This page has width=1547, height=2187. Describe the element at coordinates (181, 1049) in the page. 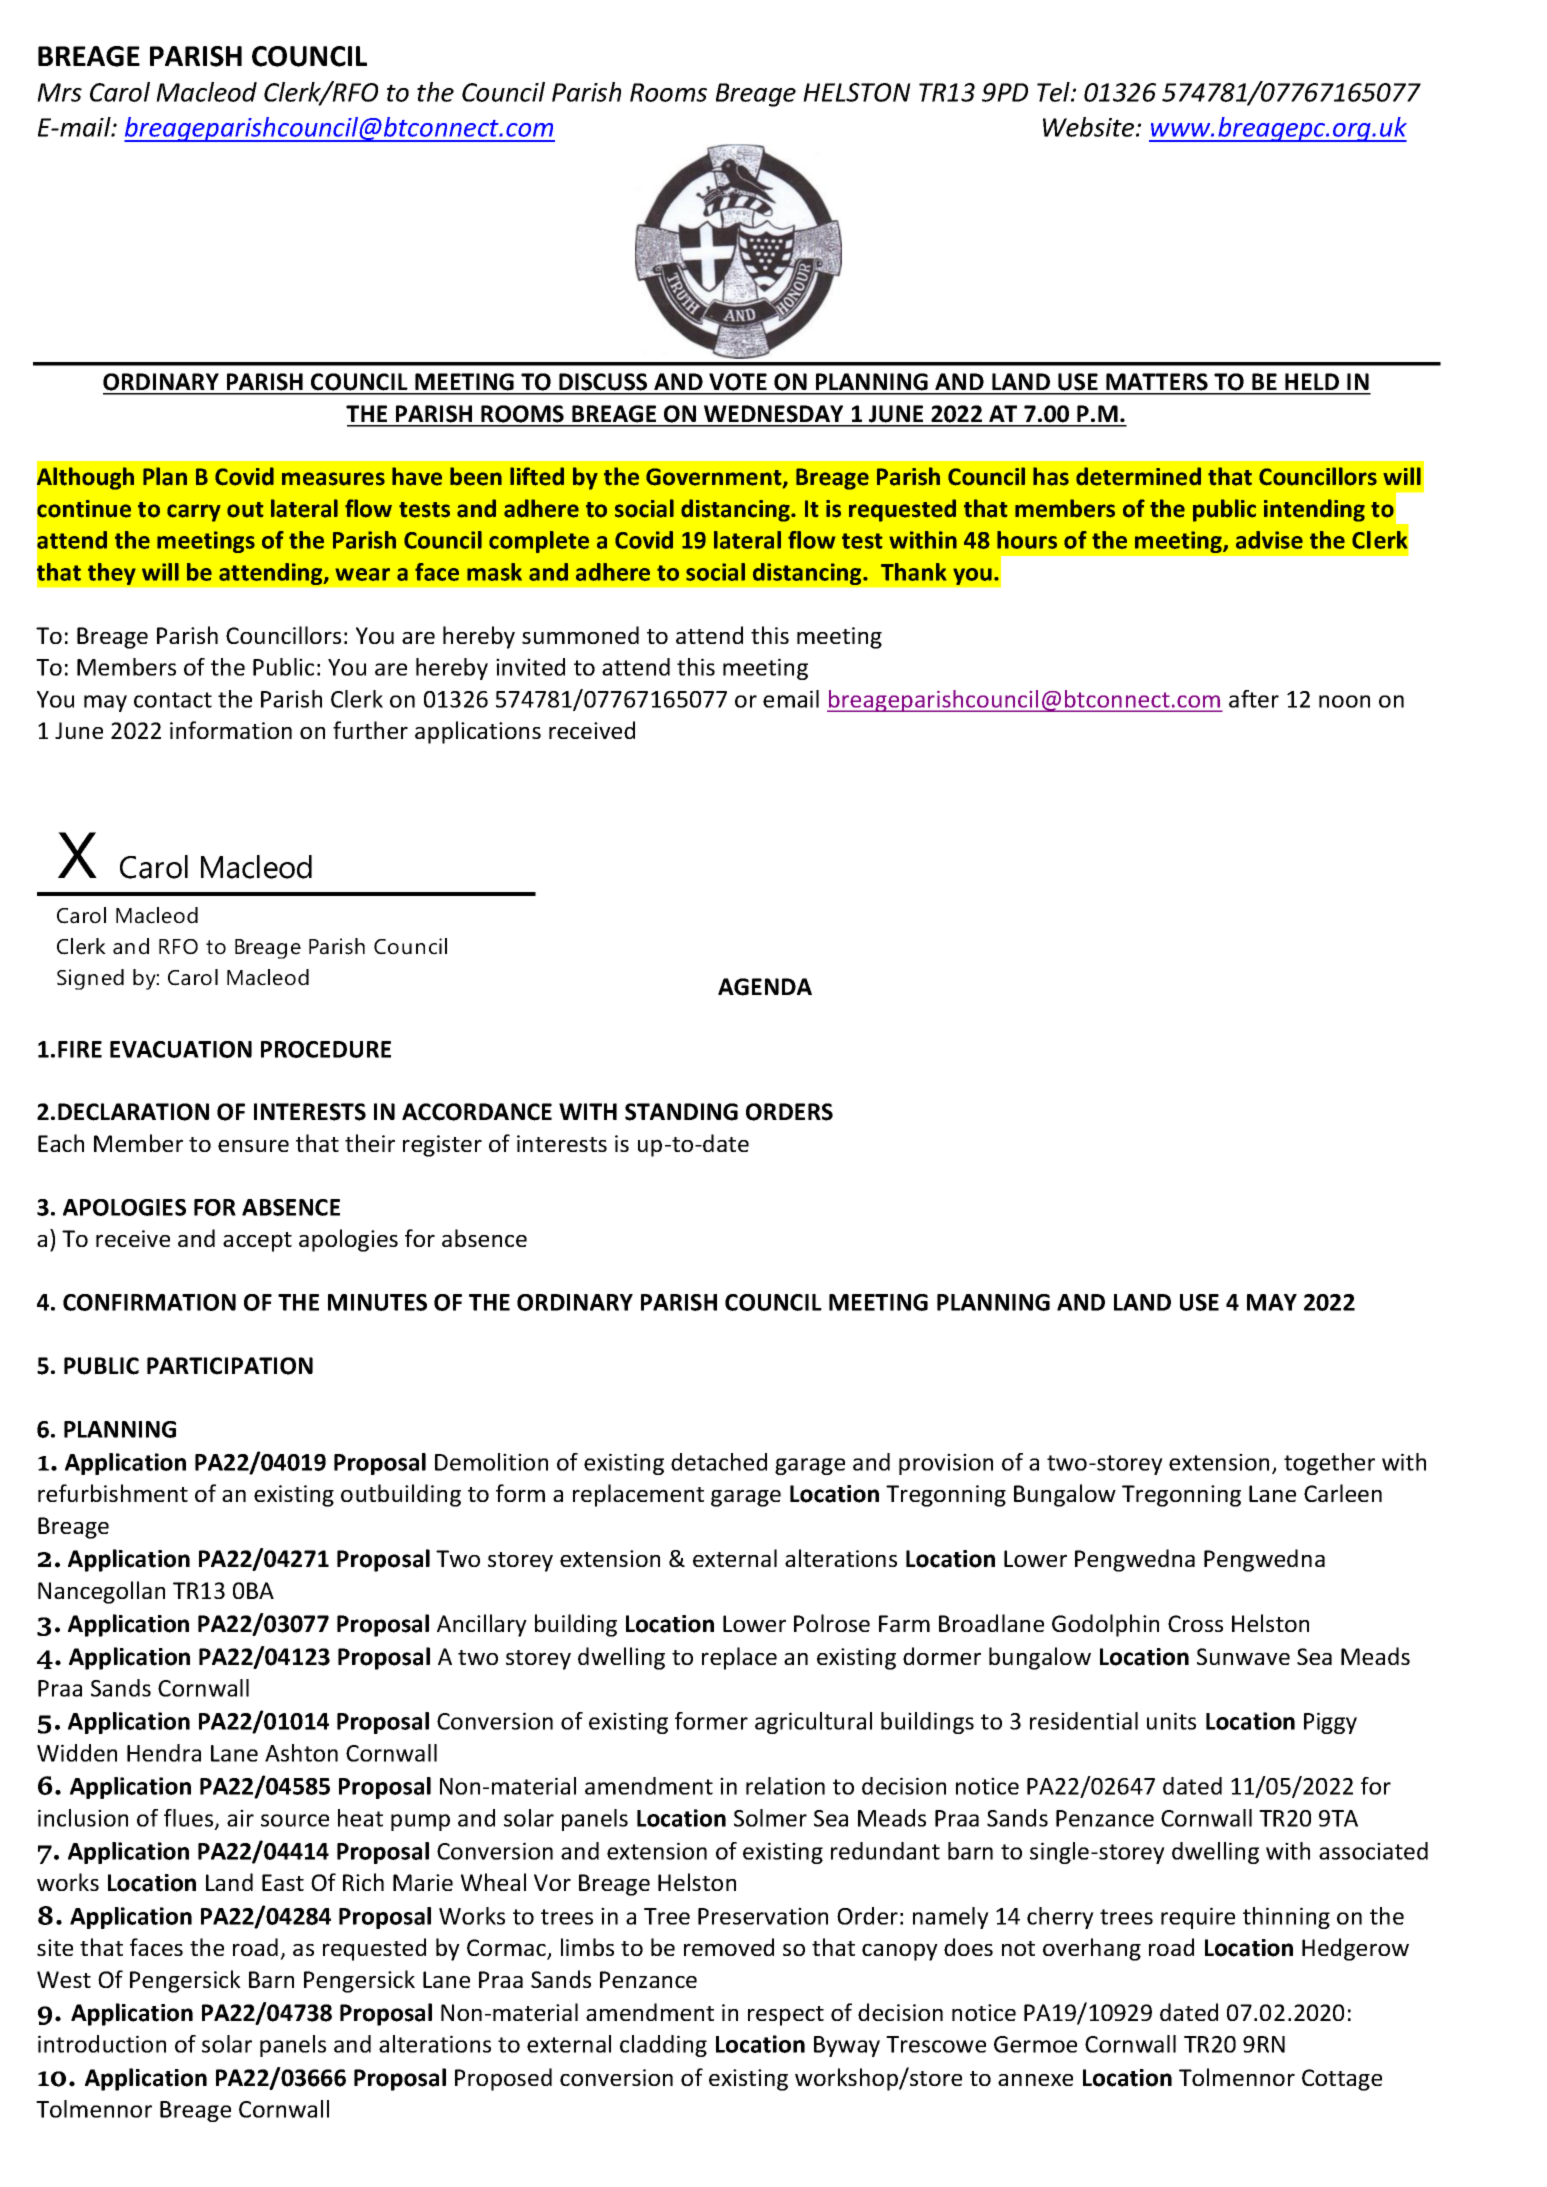

I see `EVACUATION` at that location.
